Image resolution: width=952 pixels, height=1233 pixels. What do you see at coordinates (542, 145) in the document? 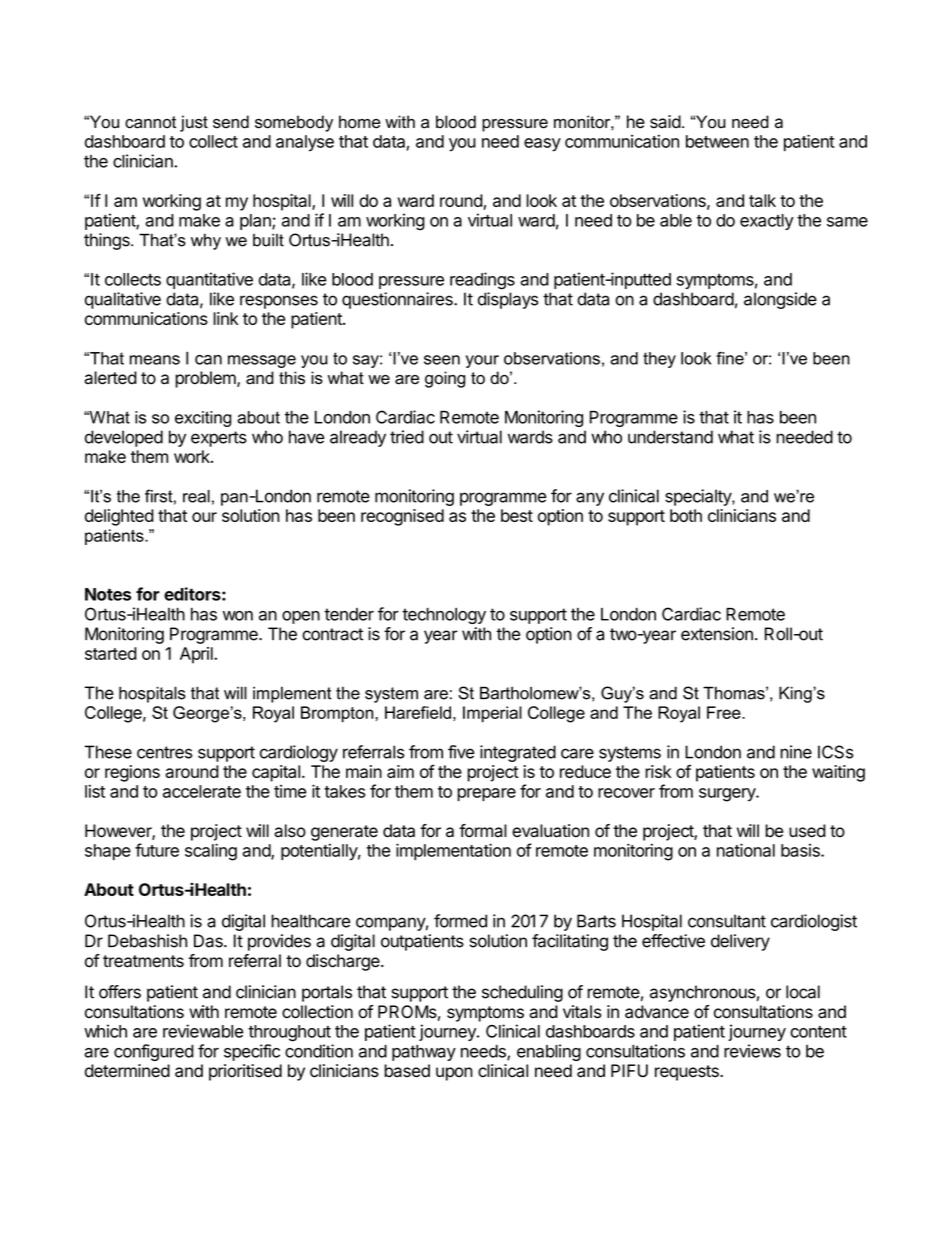
I see `easy` at bounding box center [542, 145].
